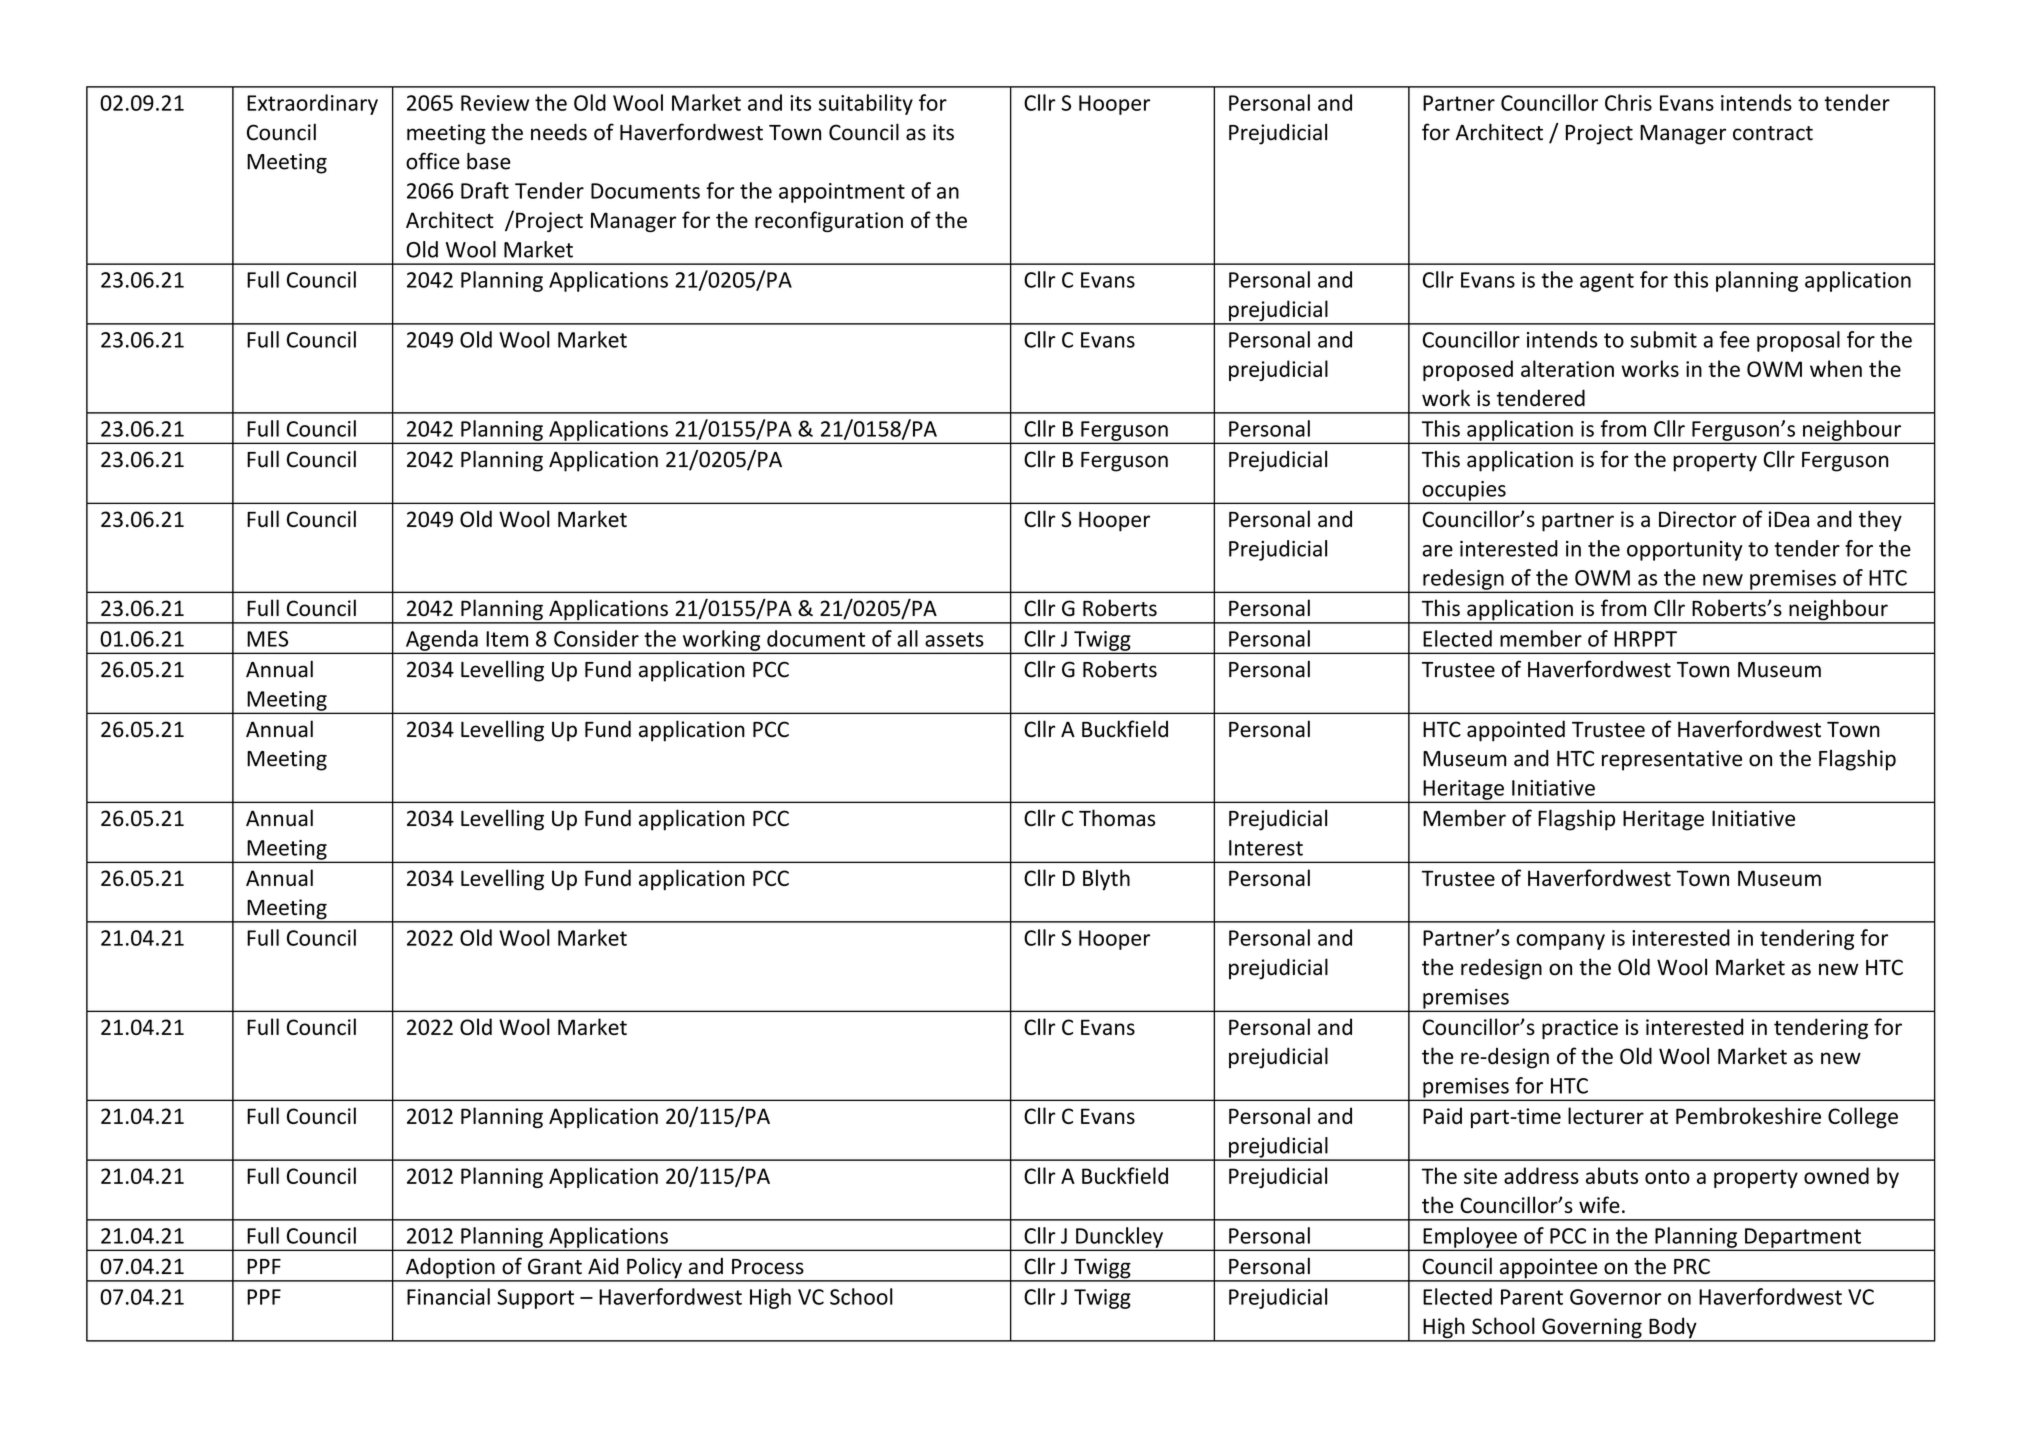 The width and height of the screenshot is (2021, 1429). What do you see at coordinates (1773, 133) in the screenshot?
I see `contract` at bounding box center [1773, 133].
